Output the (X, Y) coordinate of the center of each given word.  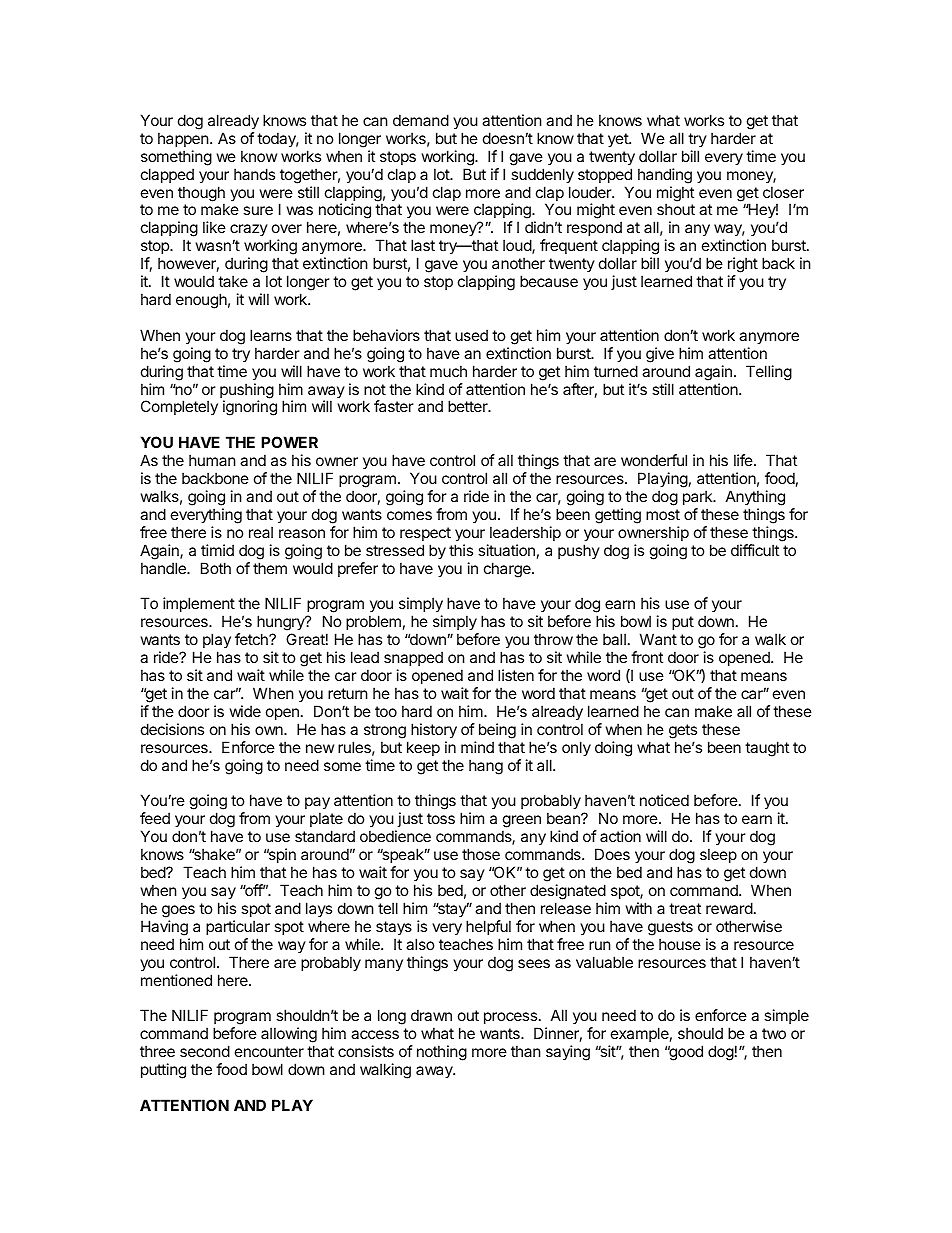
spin (281, 855)
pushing (247, 392)
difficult (755, 550)
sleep (718, 855)
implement (199, 606)
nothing (442, 1053)
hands (254, 174)
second (205, 1051)
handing (665, 176)
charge (508, 570)
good (685, 1053)
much (448, 371)
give (660, 355)
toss (441, 818)
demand (421, 120)
